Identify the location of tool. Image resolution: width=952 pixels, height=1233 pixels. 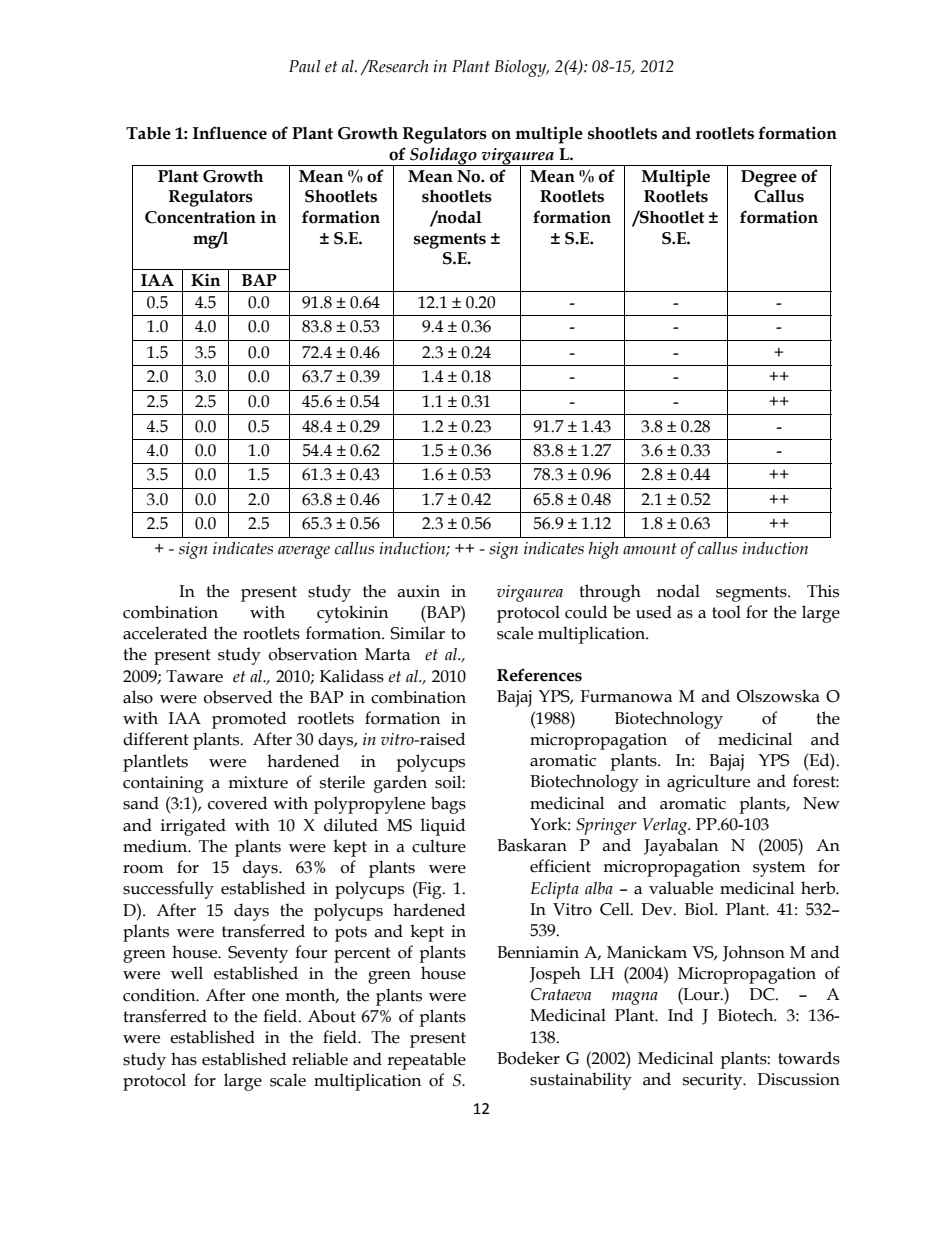
(726, 612).
